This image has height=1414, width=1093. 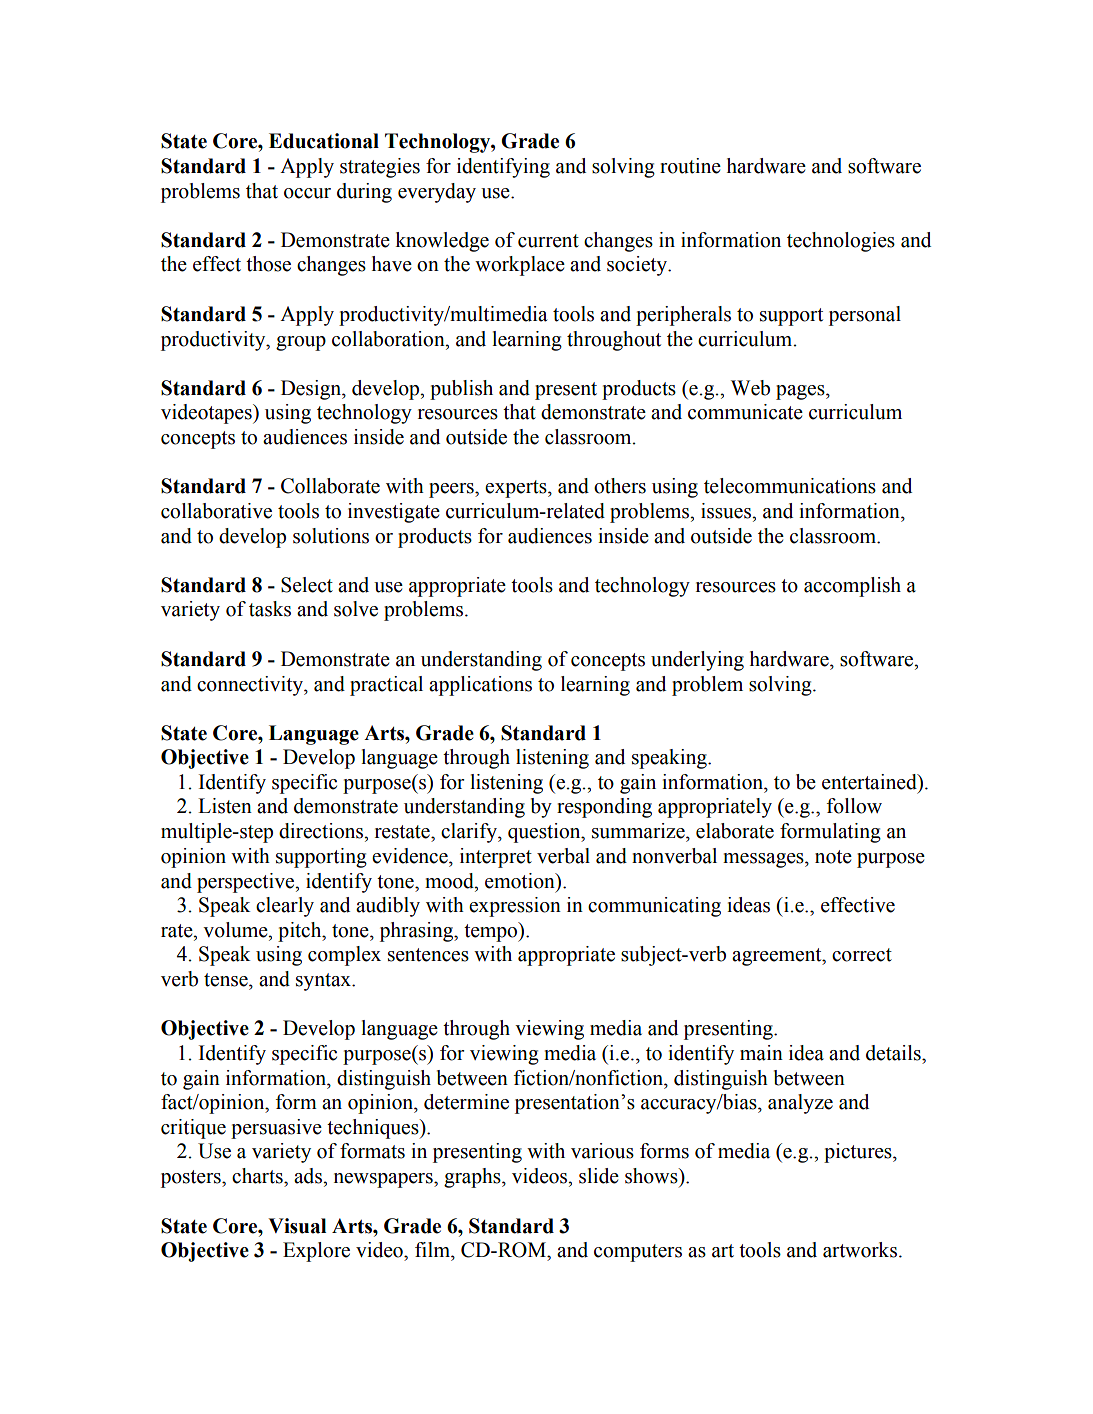 I want to click on experts, so click(x=517, y=489).
